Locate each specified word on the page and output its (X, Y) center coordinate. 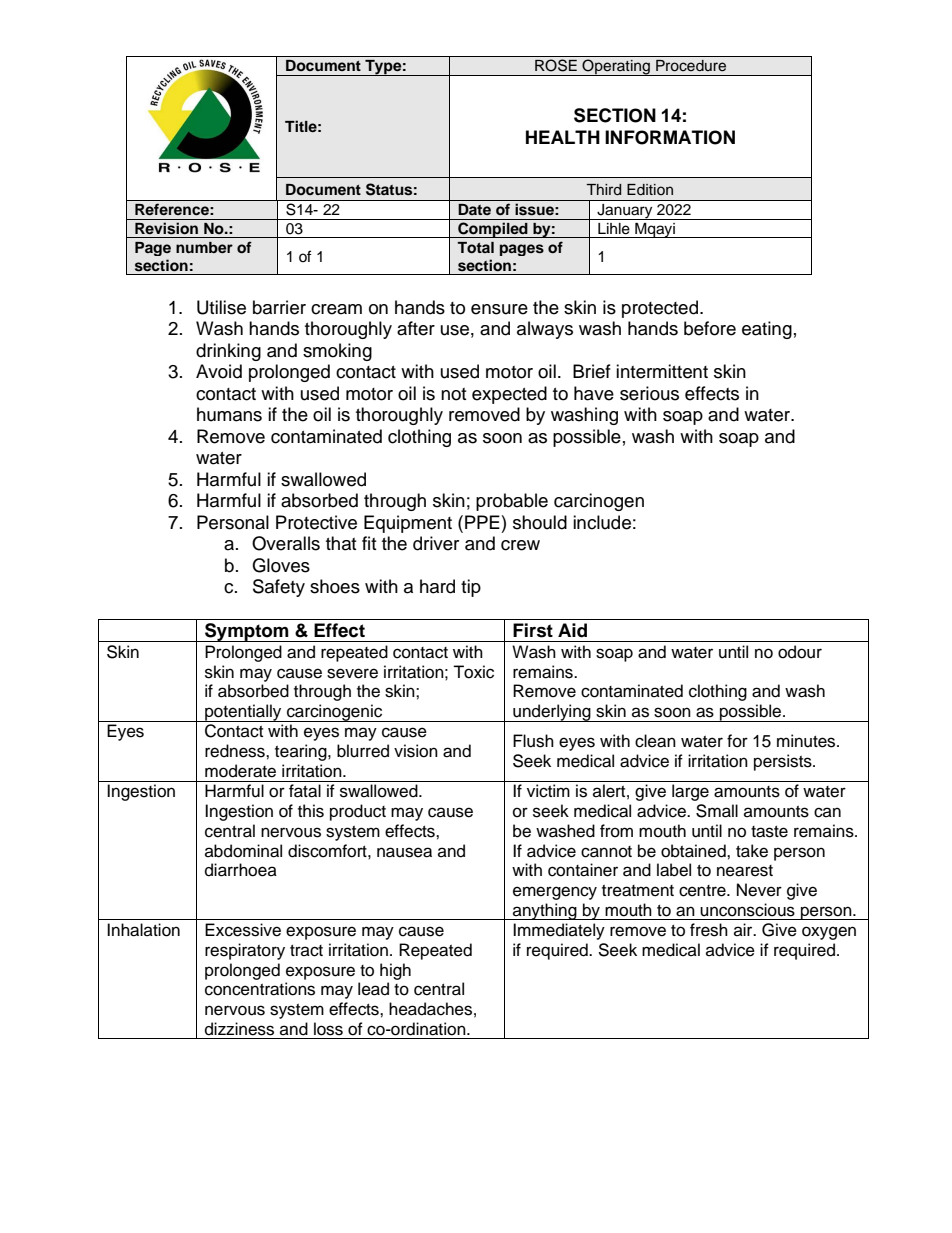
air (744, 929)
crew (520, 545)
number (204, 247)
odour (800, 652)
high (395, 971)
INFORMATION (670, 137)
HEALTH (563, 137)
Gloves (281, 565)
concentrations (260, 989)
